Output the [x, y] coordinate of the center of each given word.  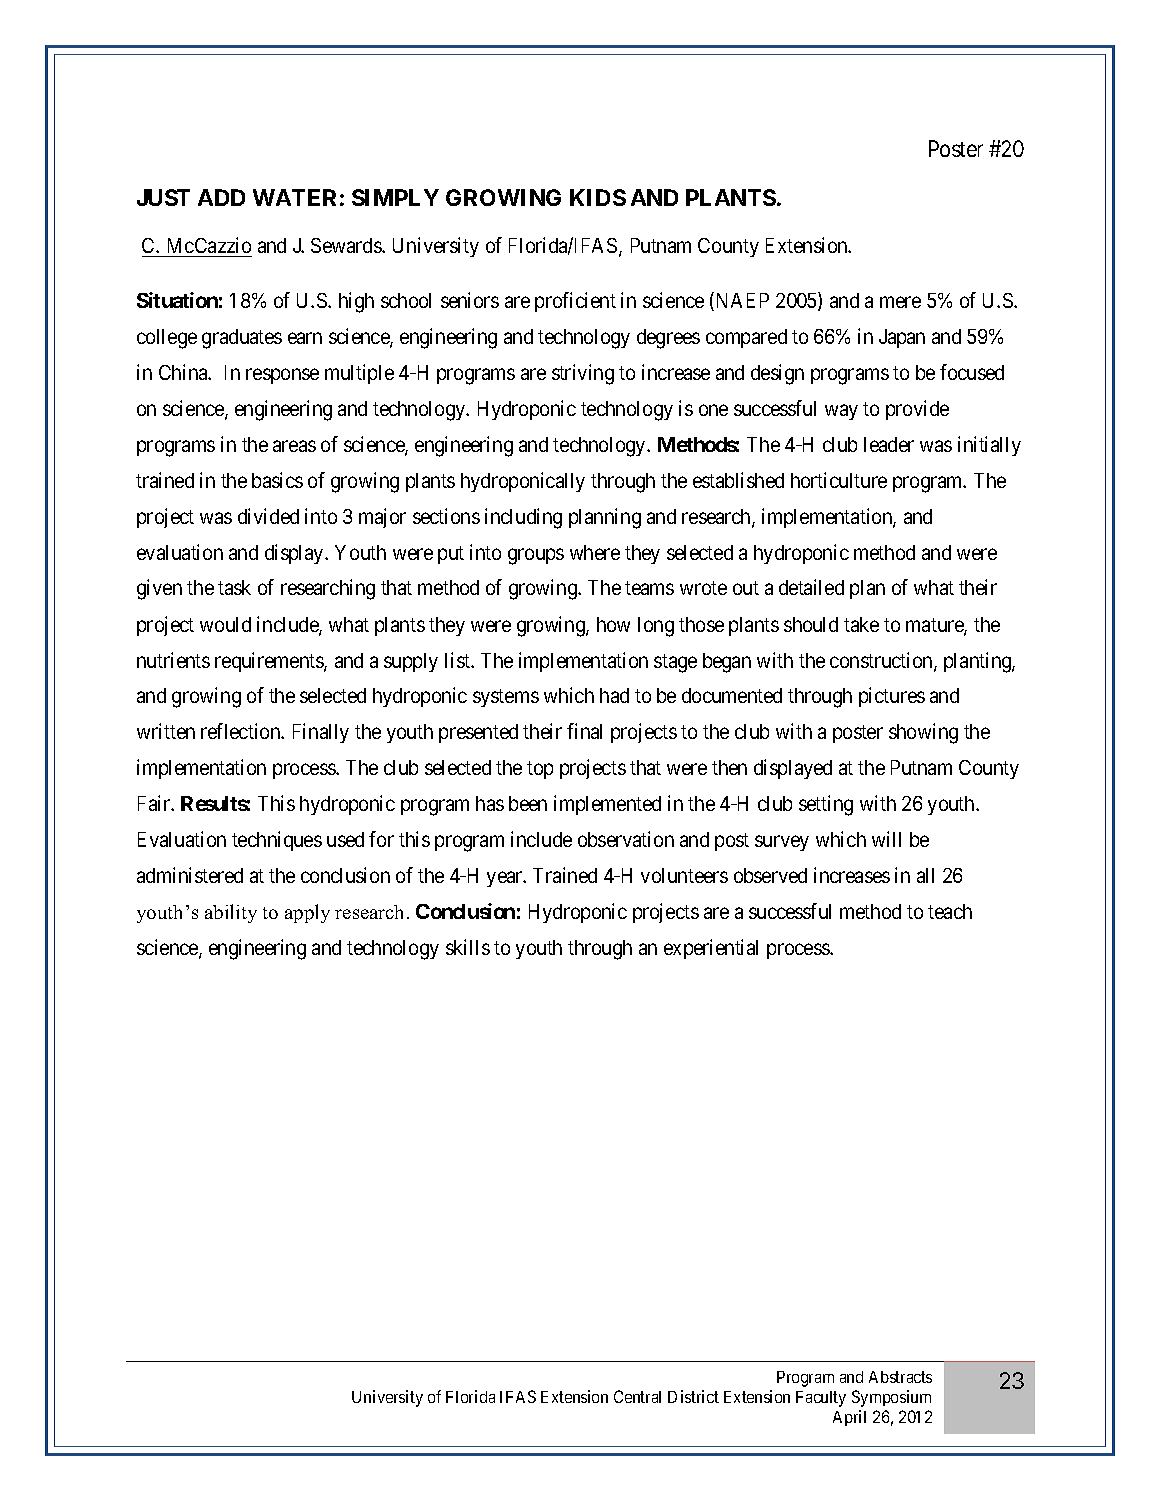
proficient [575, 302]
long [656, 627]
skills [468, 947]
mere [900, 302]
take [861, 624]
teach [950, 911]
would [225, 624]
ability [231, 913]
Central [637, 1396]
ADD [221, 197]
